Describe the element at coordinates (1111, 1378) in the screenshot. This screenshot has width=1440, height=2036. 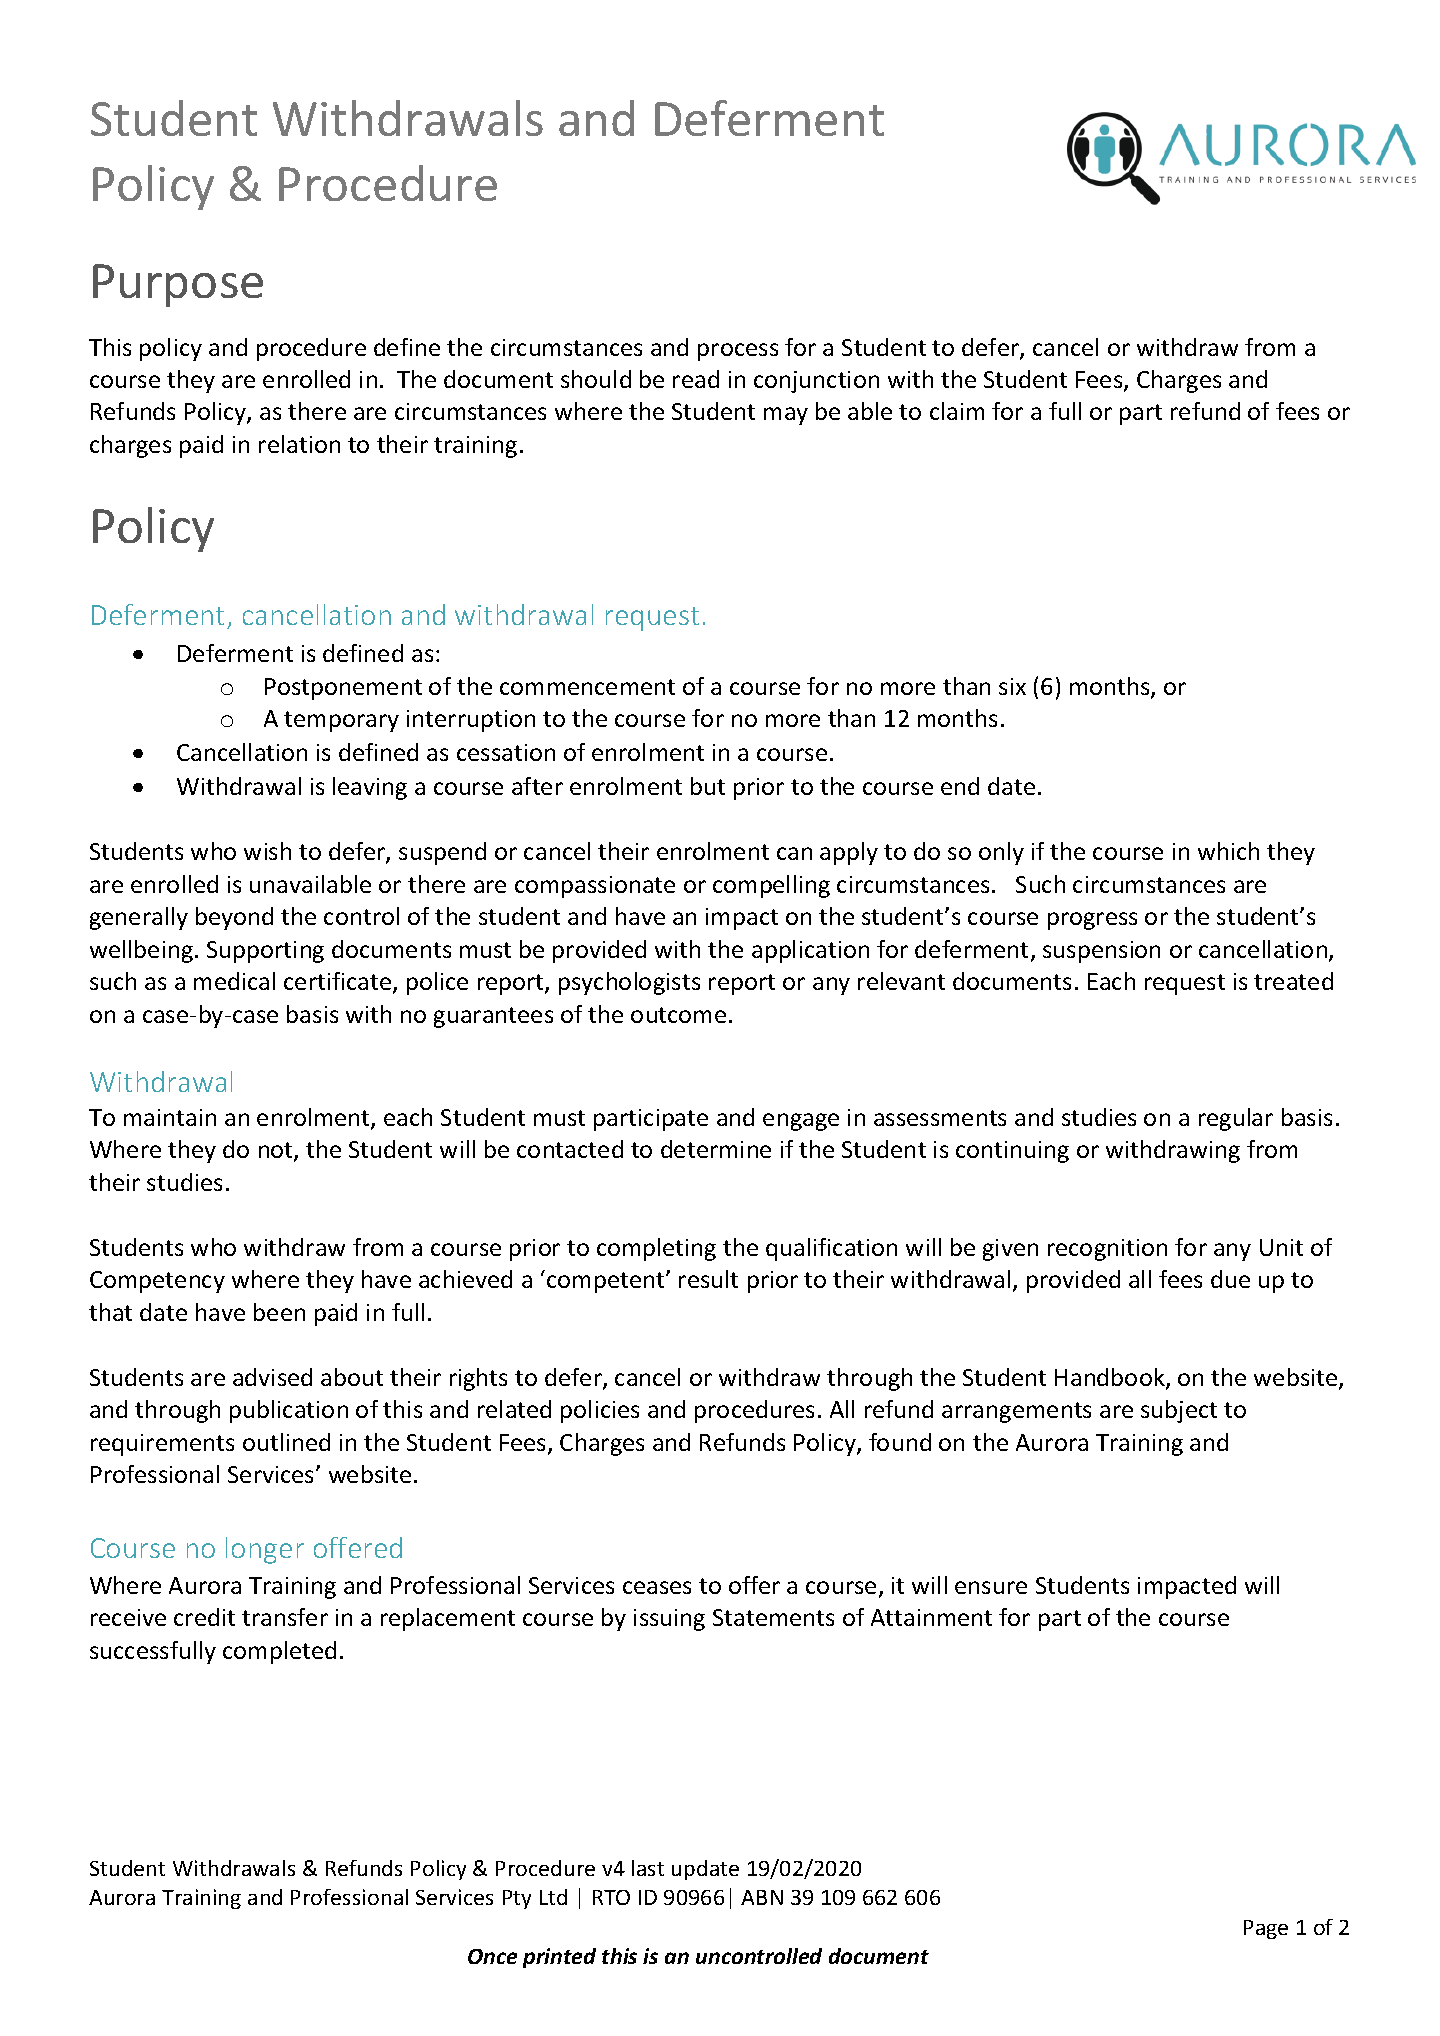
I see `Handbook` at that location.
